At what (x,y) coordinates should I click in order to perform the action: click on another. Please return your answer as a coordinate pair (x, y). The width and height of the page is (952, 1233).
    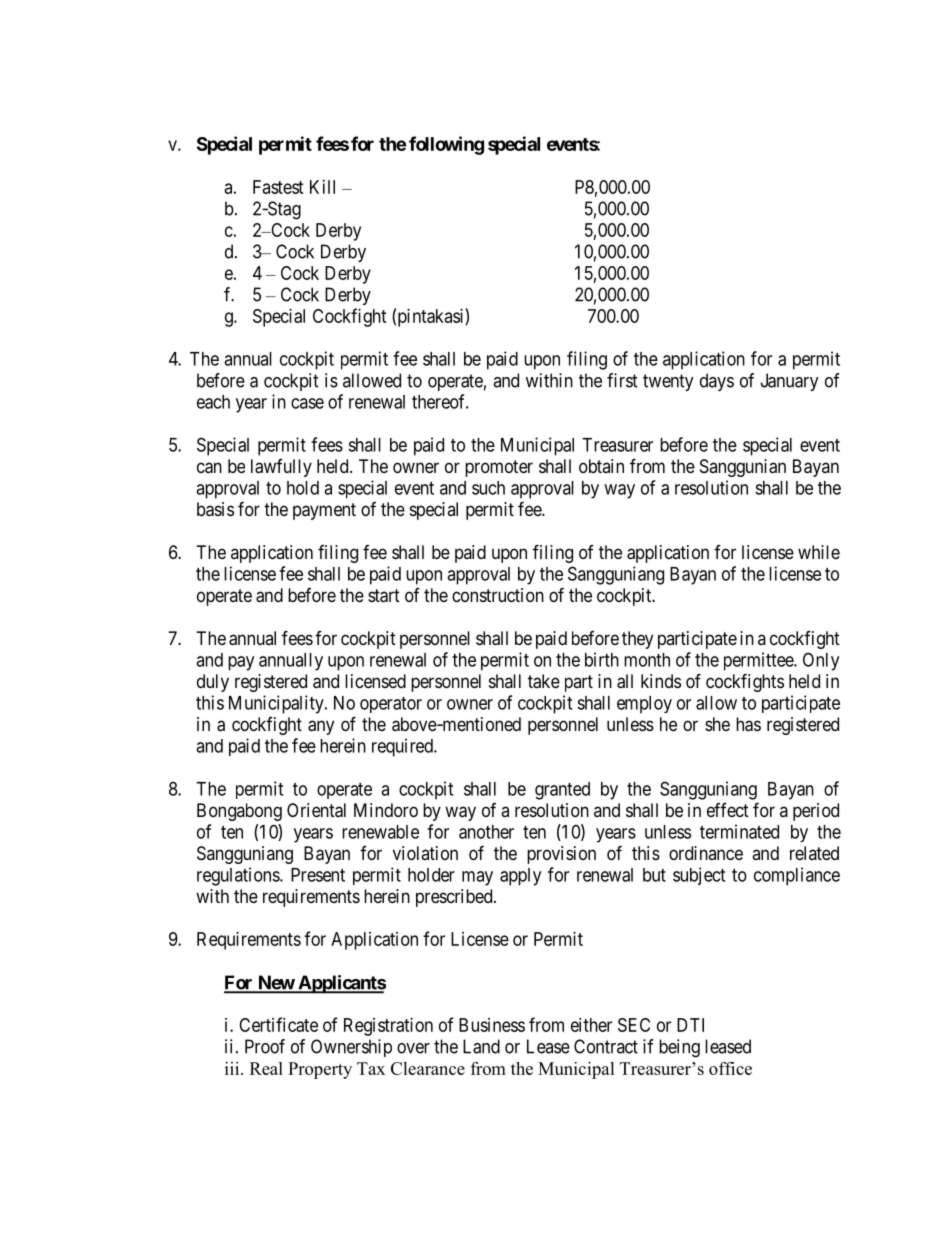
    Looking at the image, I should click on (486, 832).
